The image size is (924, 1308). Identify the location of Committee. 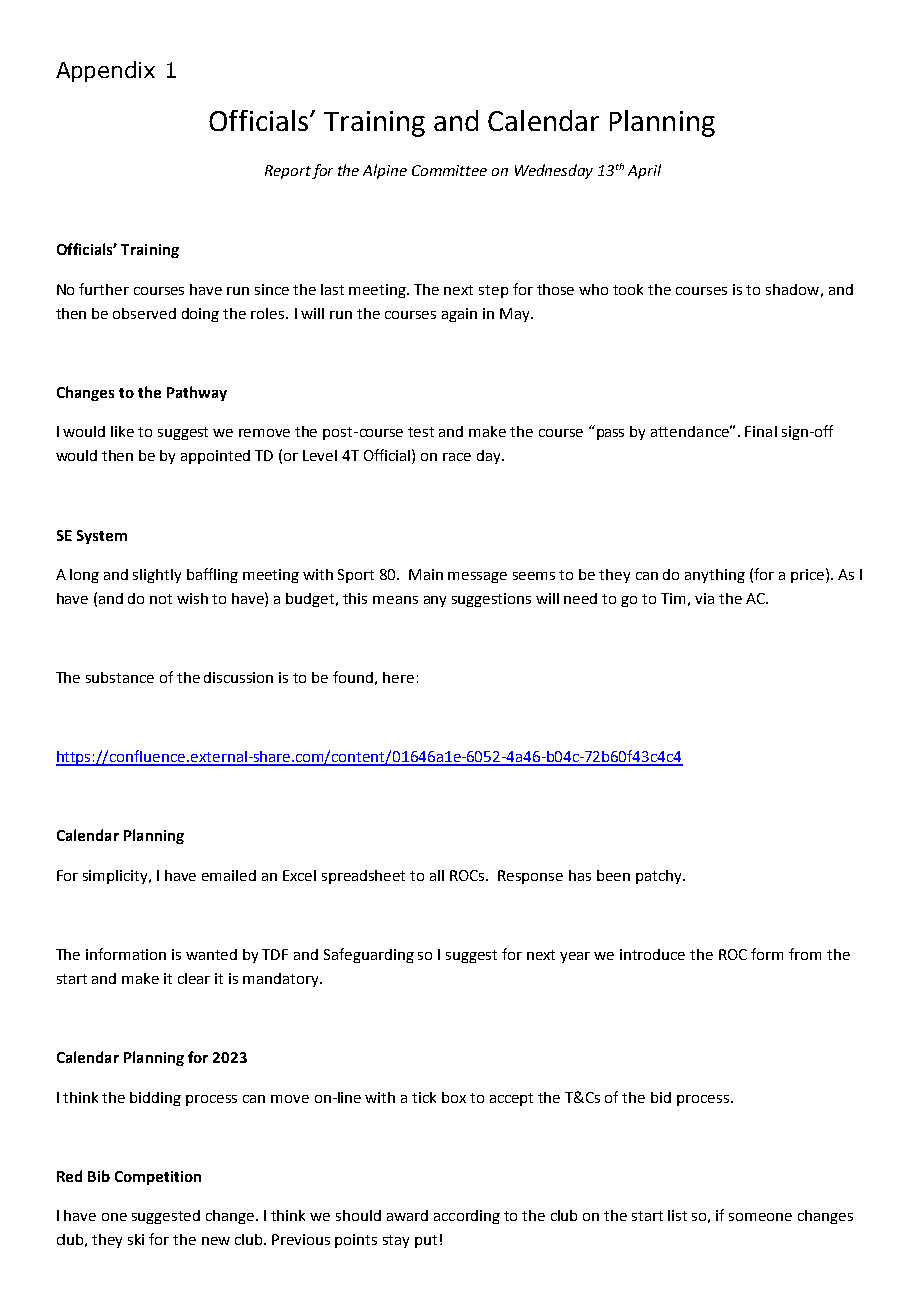
(449, 170).
